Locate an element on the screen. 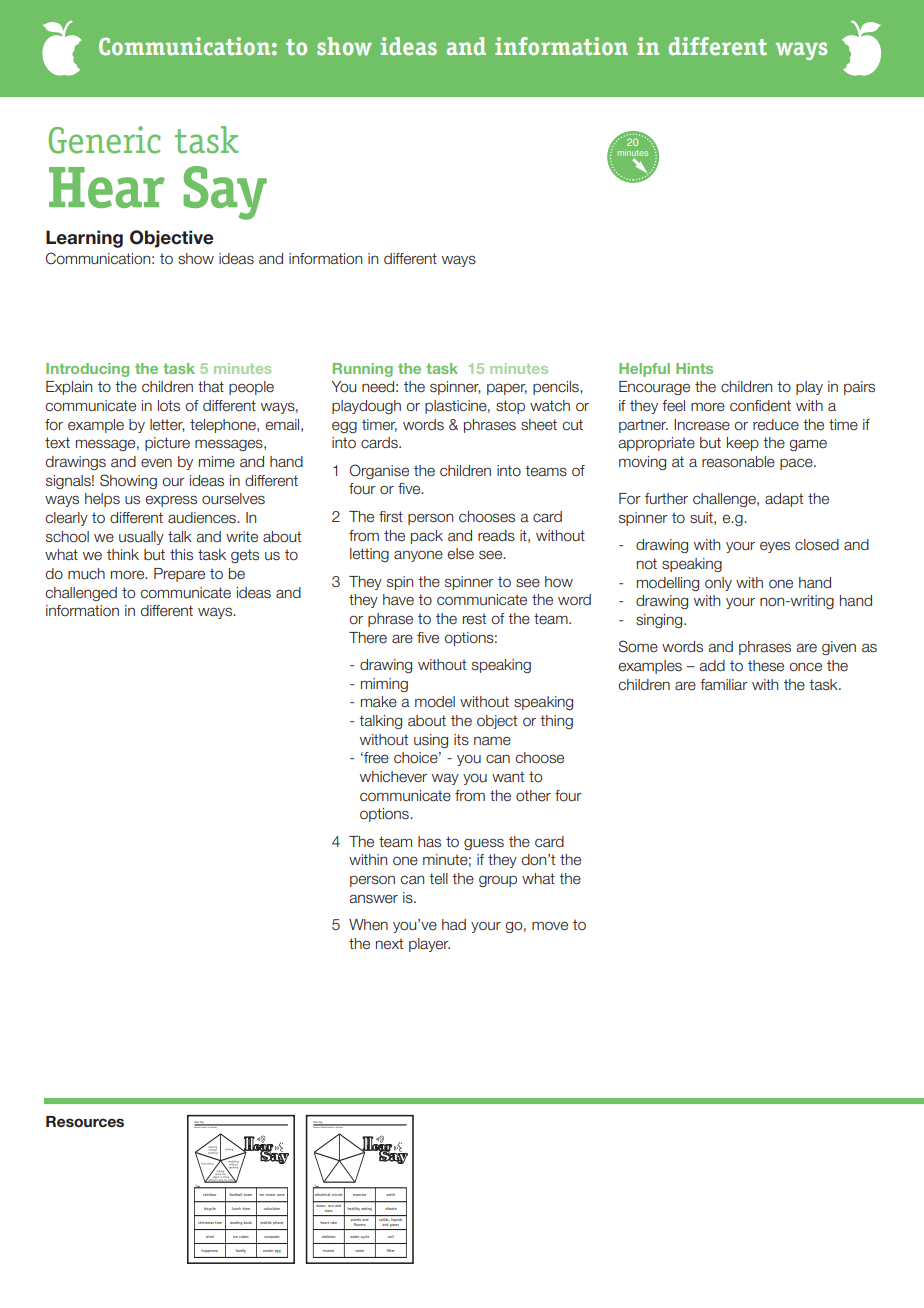  make is located at coordinates (379, 702).
